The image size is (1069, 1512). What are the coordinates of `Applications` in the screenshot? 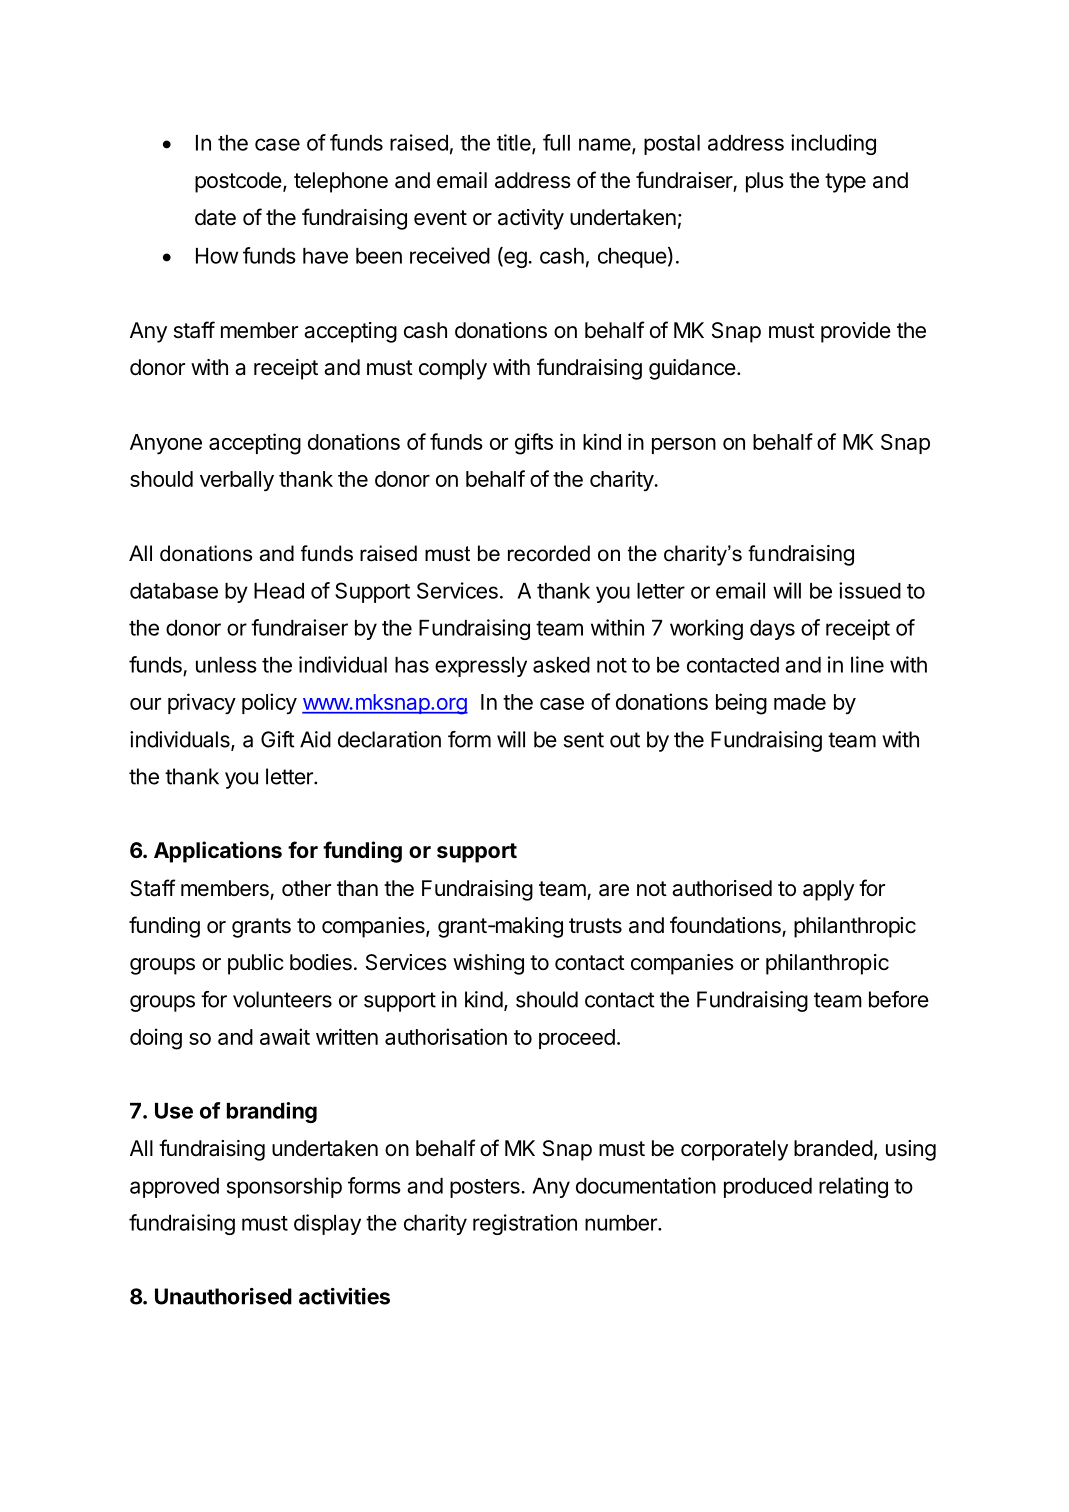 It's located at (218, 852).
